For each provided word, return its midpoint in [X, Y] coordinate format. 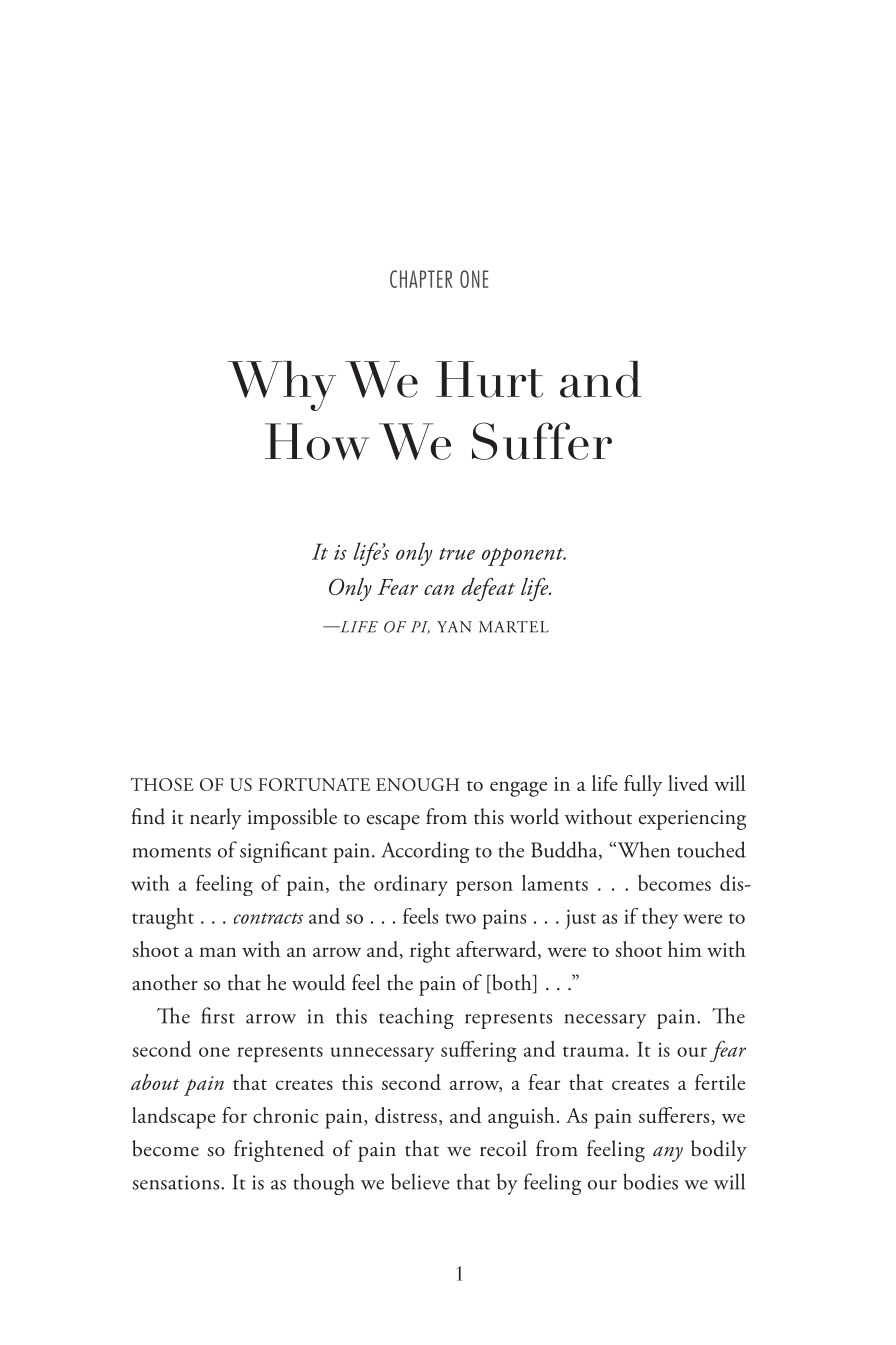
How [317, 441]
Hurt [489, 379]
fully [643, 785]
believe [420, 1181]
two [460, 918]
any [668, 1154]
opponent [524, 557]
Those [162, 784]
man [217, 952]
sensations [177, 1182]
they [660, 918]
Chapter [421, 279]
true [457, 554]
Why [282, 386]
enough [417, 784]
